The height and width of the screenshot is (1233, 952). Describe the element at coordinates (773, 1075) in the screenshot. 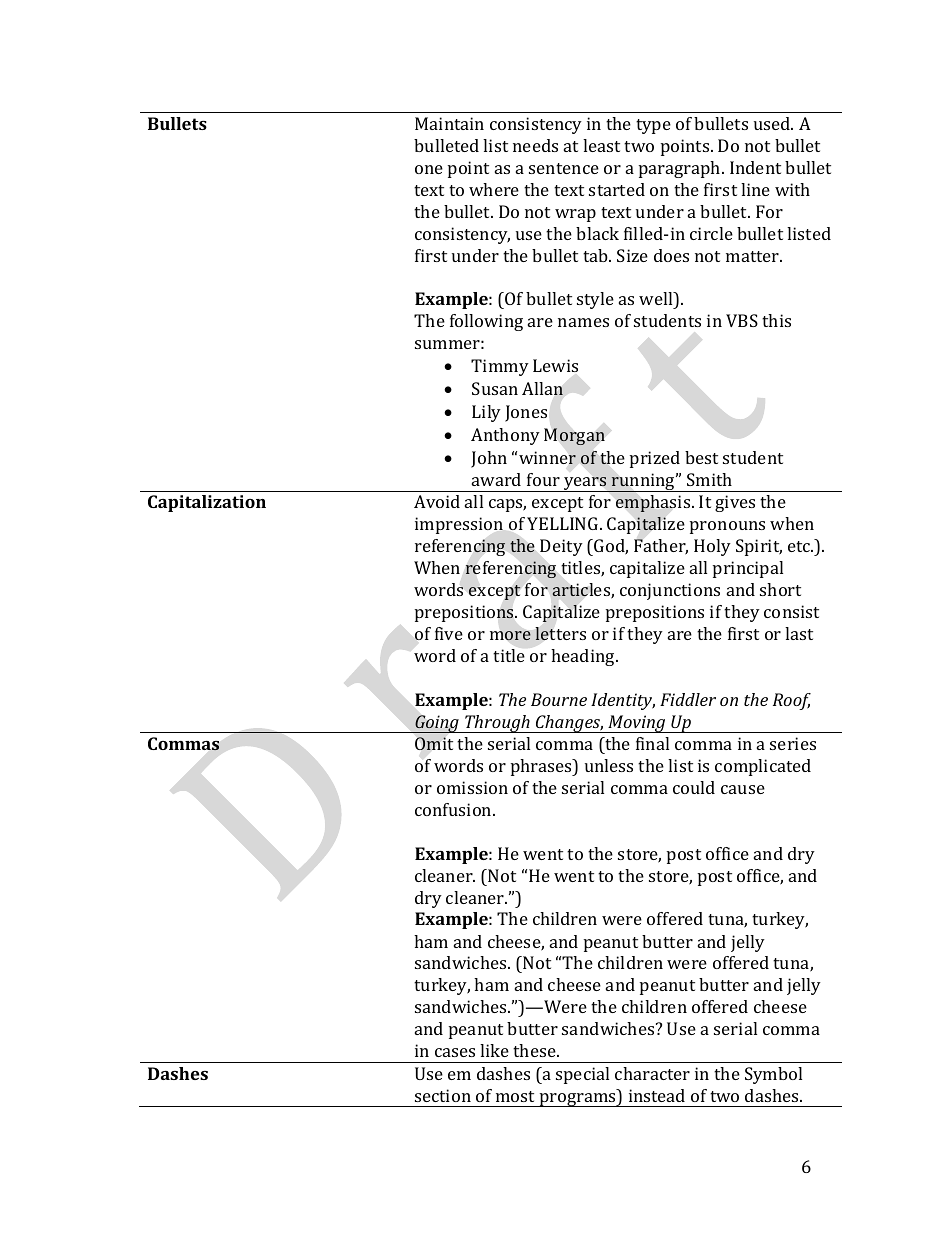

I see `Symbol` at that location.
